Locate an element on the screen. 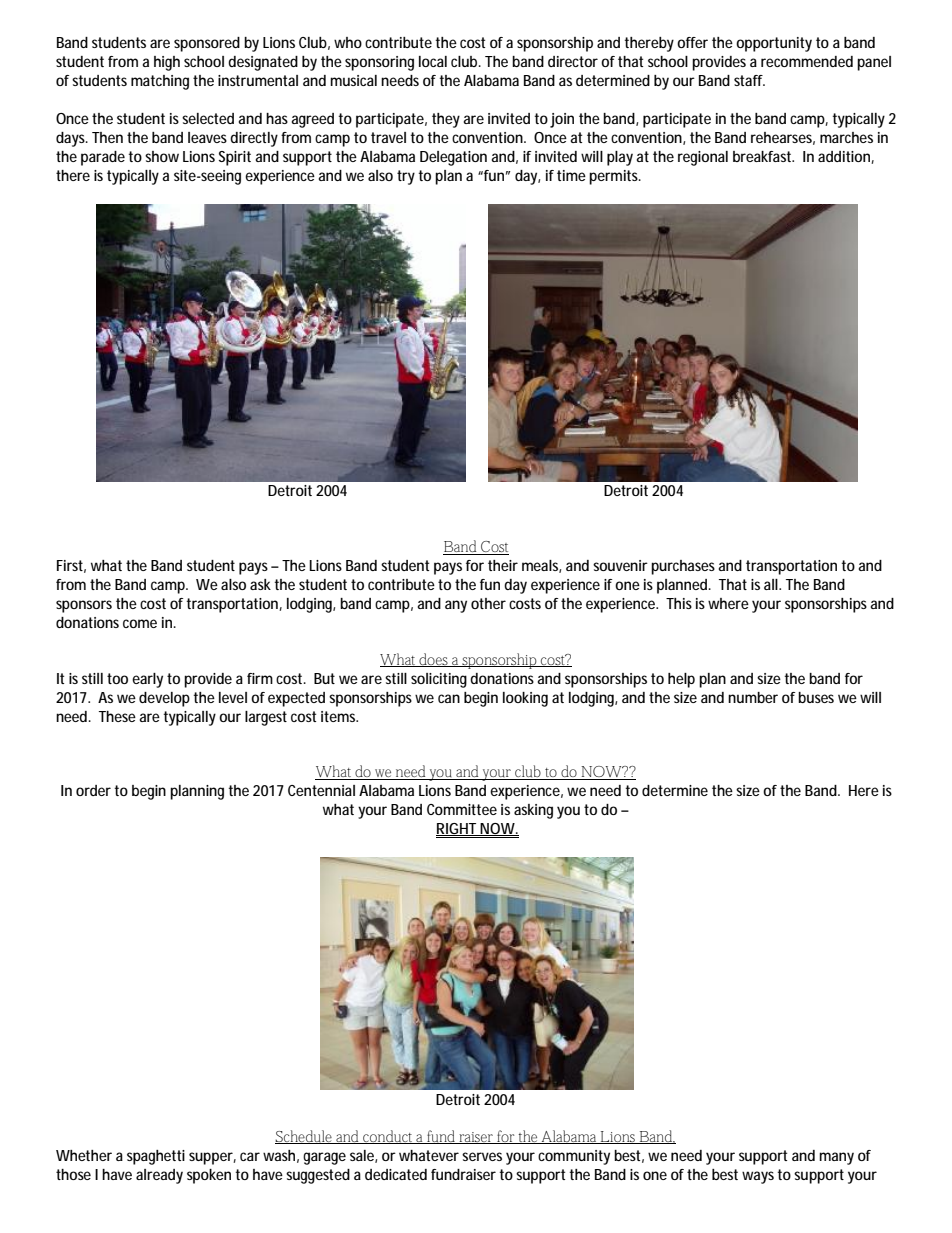 The image size is (952, 1233). ways is located at coordinates (760, 1177).
